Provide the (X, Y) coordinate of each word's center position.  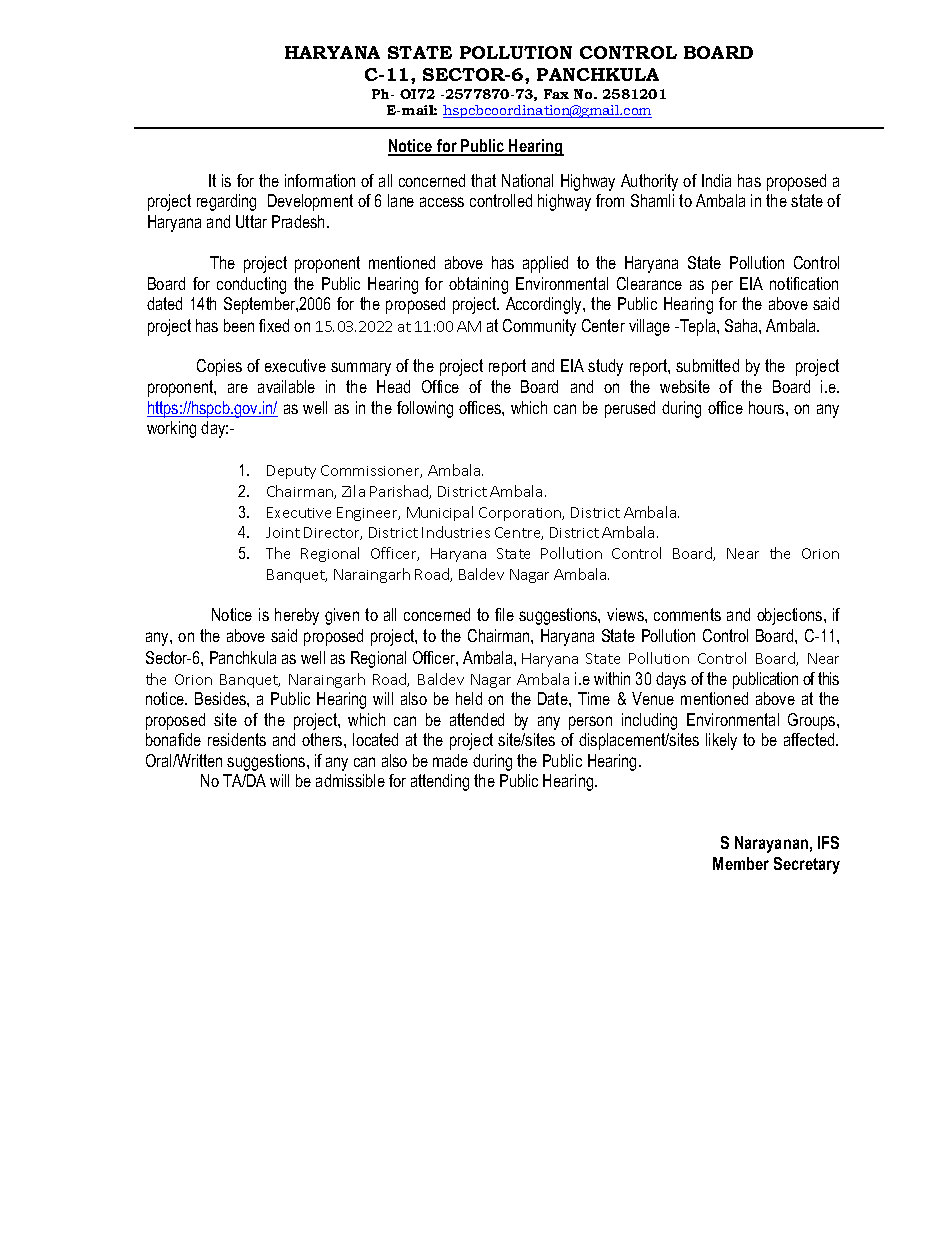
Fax (556, 94)
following (425, 409)
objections (791, 616)
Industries (456, 532)
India (716, 180)
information (320, 180)
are (238, 388)
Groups (813, 721)
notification (804, 283)
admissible (350, 780)
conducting (251, 285)
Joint (283, 532)
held (469, 698)
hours (768, 407)
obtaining (478, 285)
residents (237, 739)
